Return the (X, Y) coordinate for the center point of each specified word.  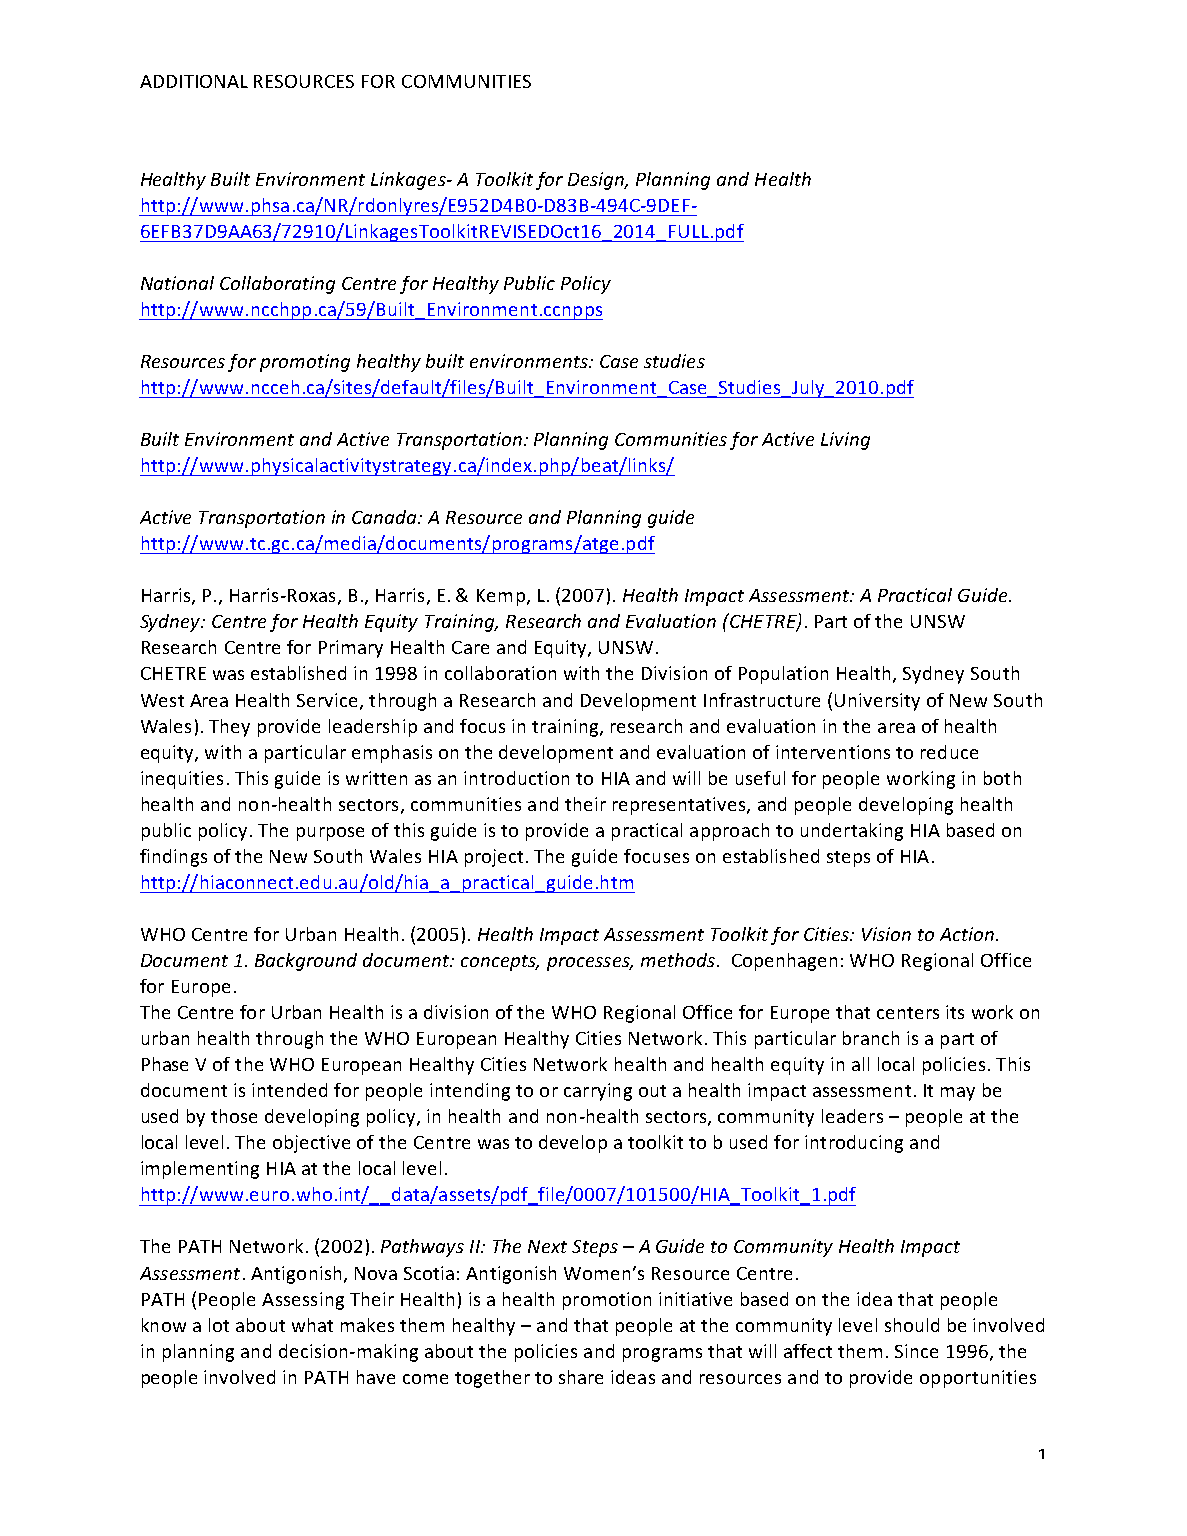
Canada (386, 517)
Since (916, 1351)
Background (306, 962)
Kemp (501, 597)
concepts (499, 963)
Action (968, 934)
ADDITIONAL (194, 81)
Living (845, 441)
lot (219, 1325)
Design (597, 181)
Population (783, 675)
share (581, 1377)
